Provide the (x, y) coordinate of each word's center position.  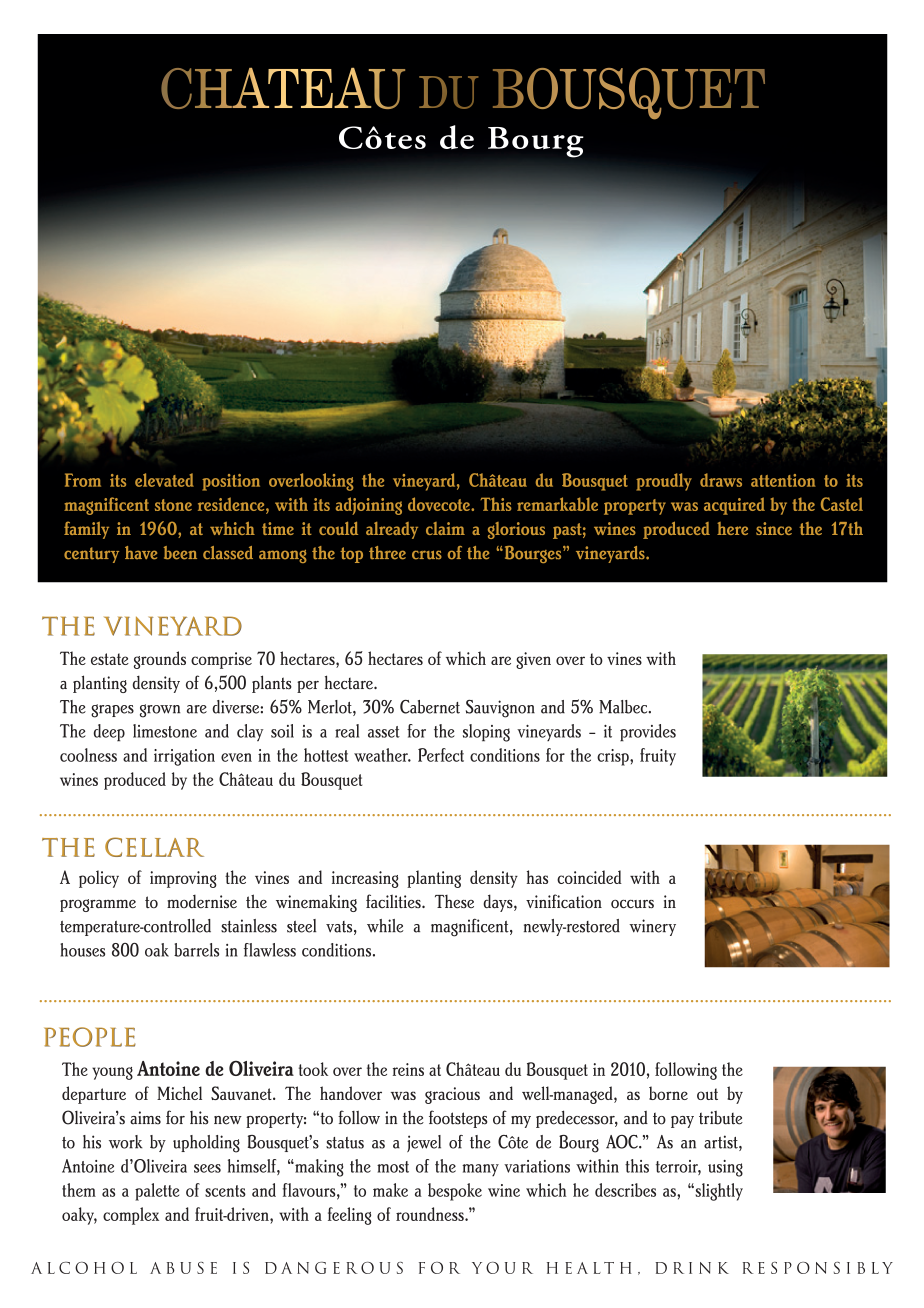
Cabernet (430, 707)
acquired (734, 506)
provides (648, 733)
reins (408, 1069)
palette (157, 1192)
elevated (164, 480)
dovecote (440, 504)
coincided (589, 877)
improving (183, 879)
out (707, 1094)
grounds (160, 660)
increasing (365, 879)
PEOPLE (90, 1037)
